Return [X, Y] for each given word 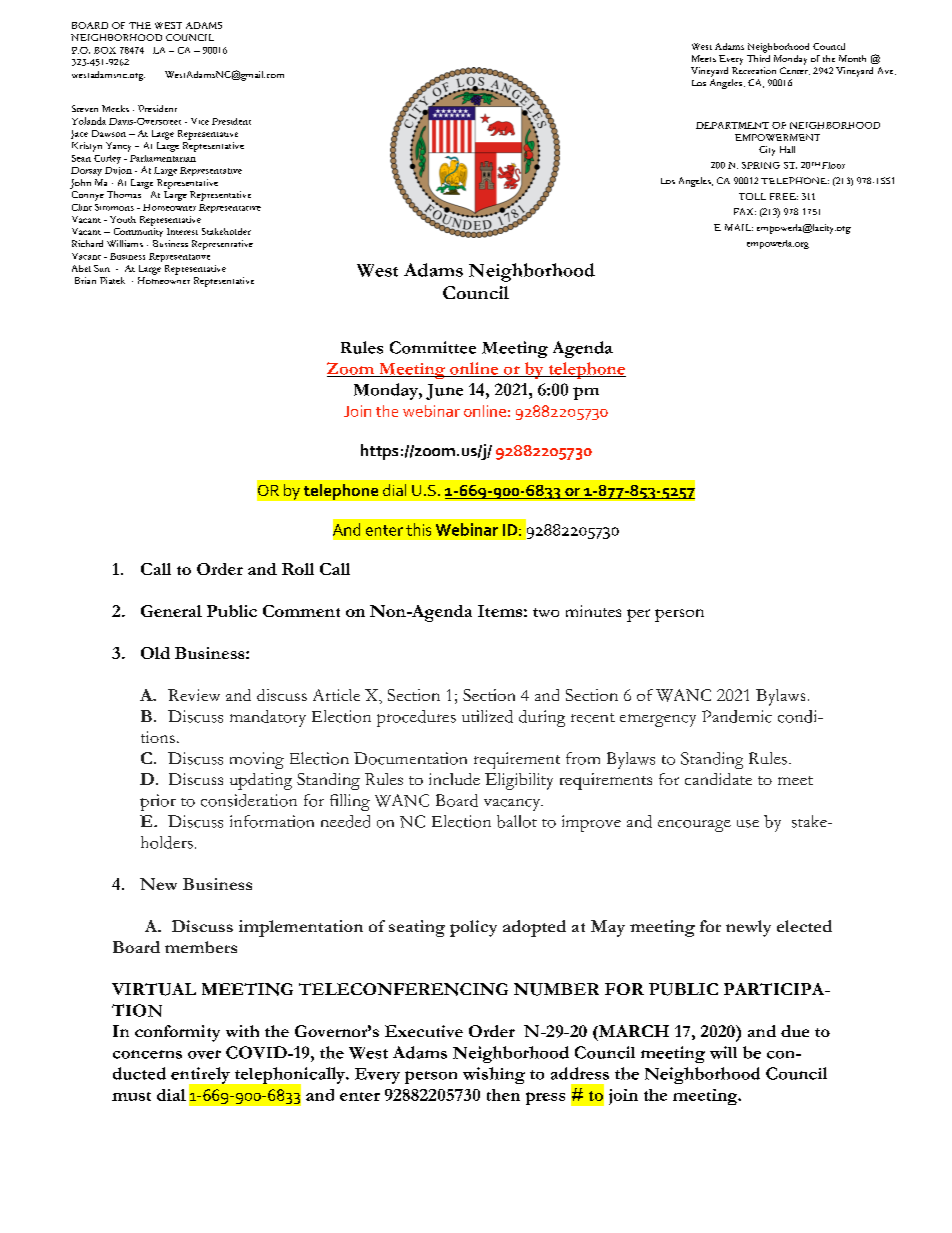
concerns [147, 1054]
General [171, 611]
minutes [593, 611]
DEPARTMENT [732, 125]
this [418, 529]
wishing [494, 1075]
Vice [200, 121]
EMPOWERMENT [777, 137]
